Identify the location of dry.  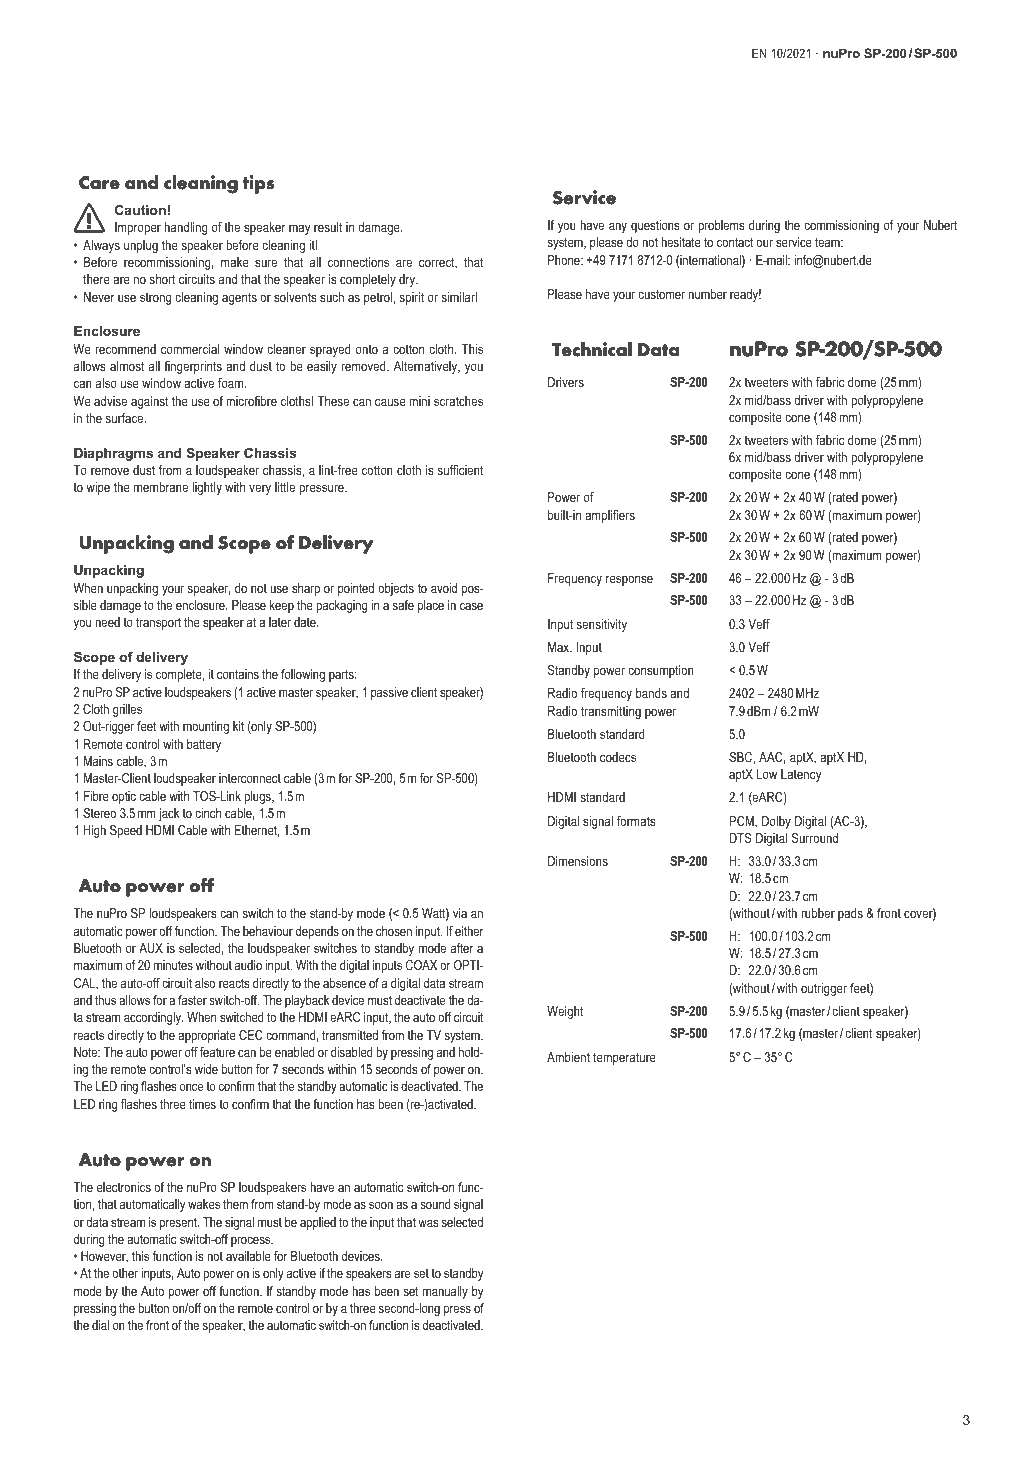
(408, 280).
